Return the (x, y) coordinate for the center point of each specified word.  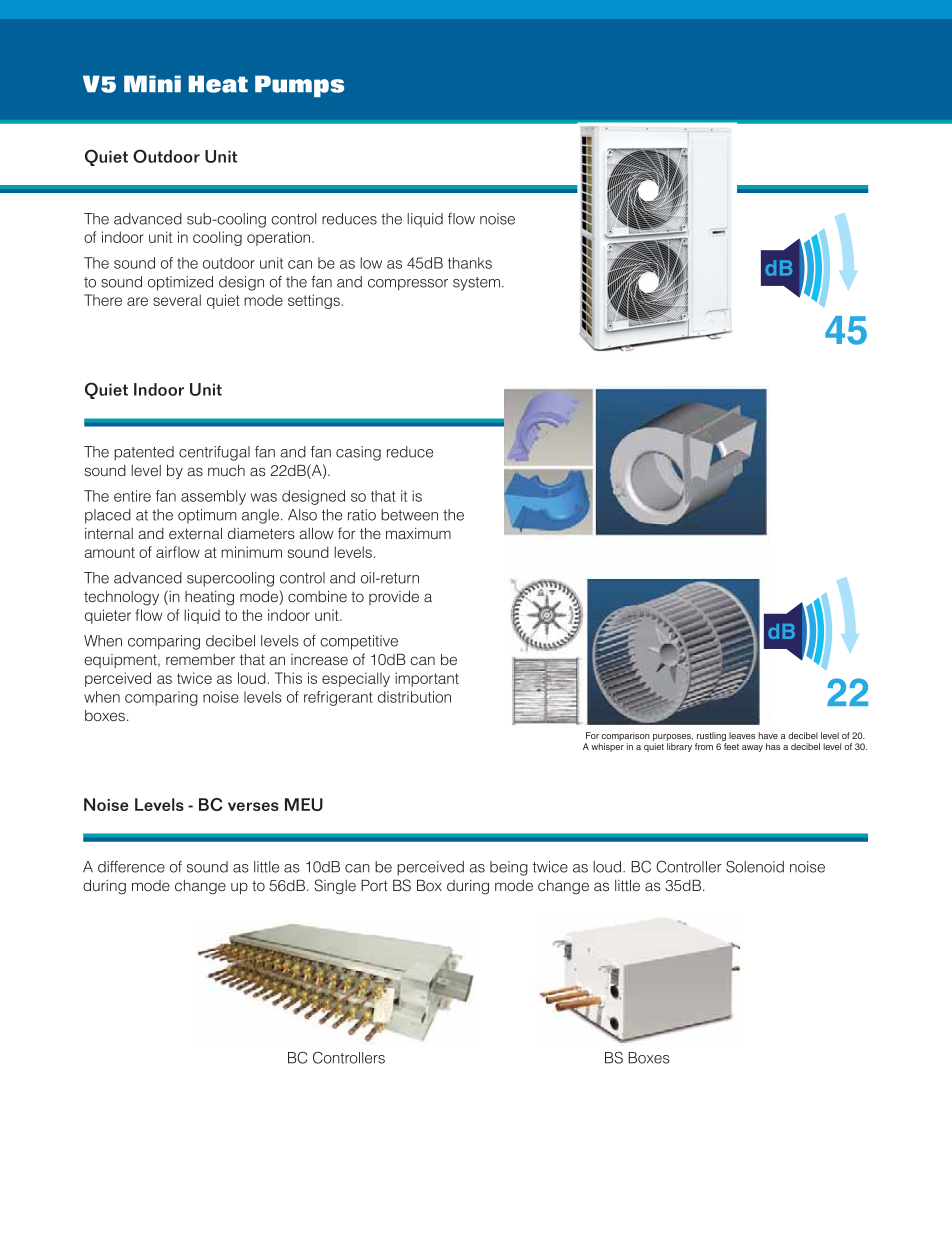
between (409, 515)
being (509, 868)
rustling (711, 738)
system (478, 284)
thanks (470, 263)
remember (200, 659)
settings (314, 301)
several (177, 300)
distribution (414, 697)
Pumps (299, 86)
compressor (408, 285)
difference (131, 867)
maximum (418, 533)
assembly (213, 497)
